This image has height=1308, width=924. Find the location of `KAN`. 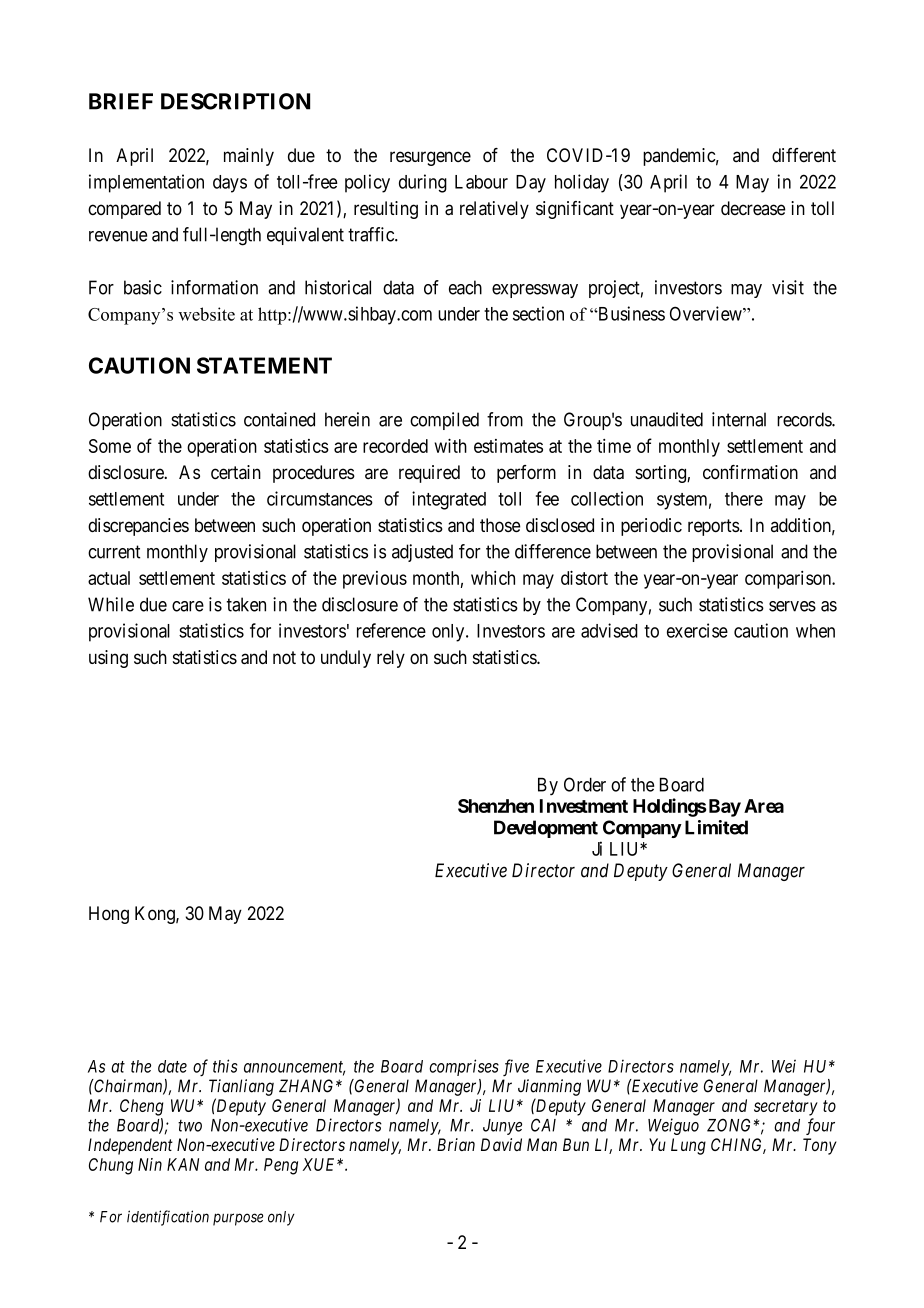

KAN is located at coordinates (183, 1164).
